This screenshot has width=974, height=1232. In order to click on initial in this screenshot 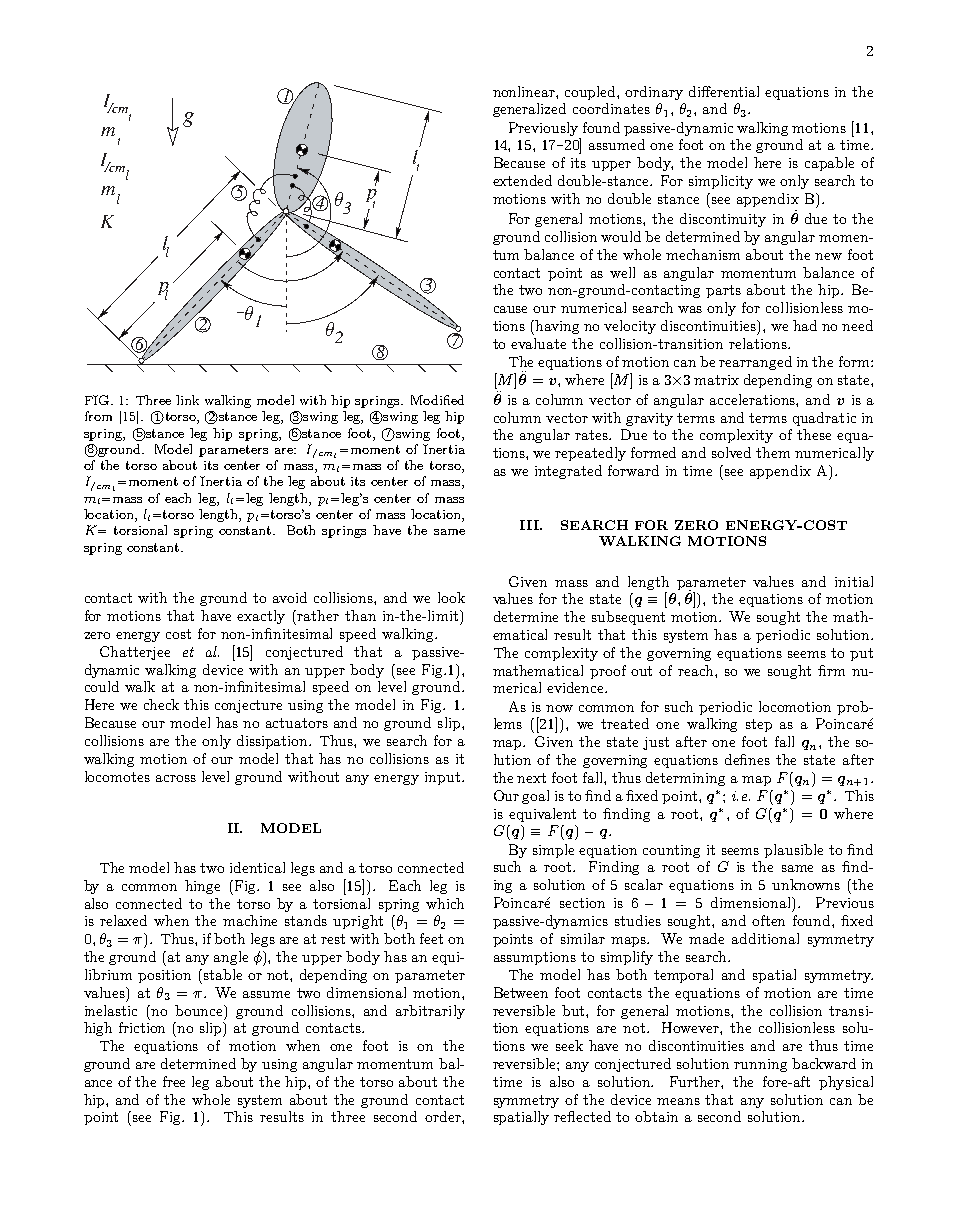, I will do `click(854, 581)`.
